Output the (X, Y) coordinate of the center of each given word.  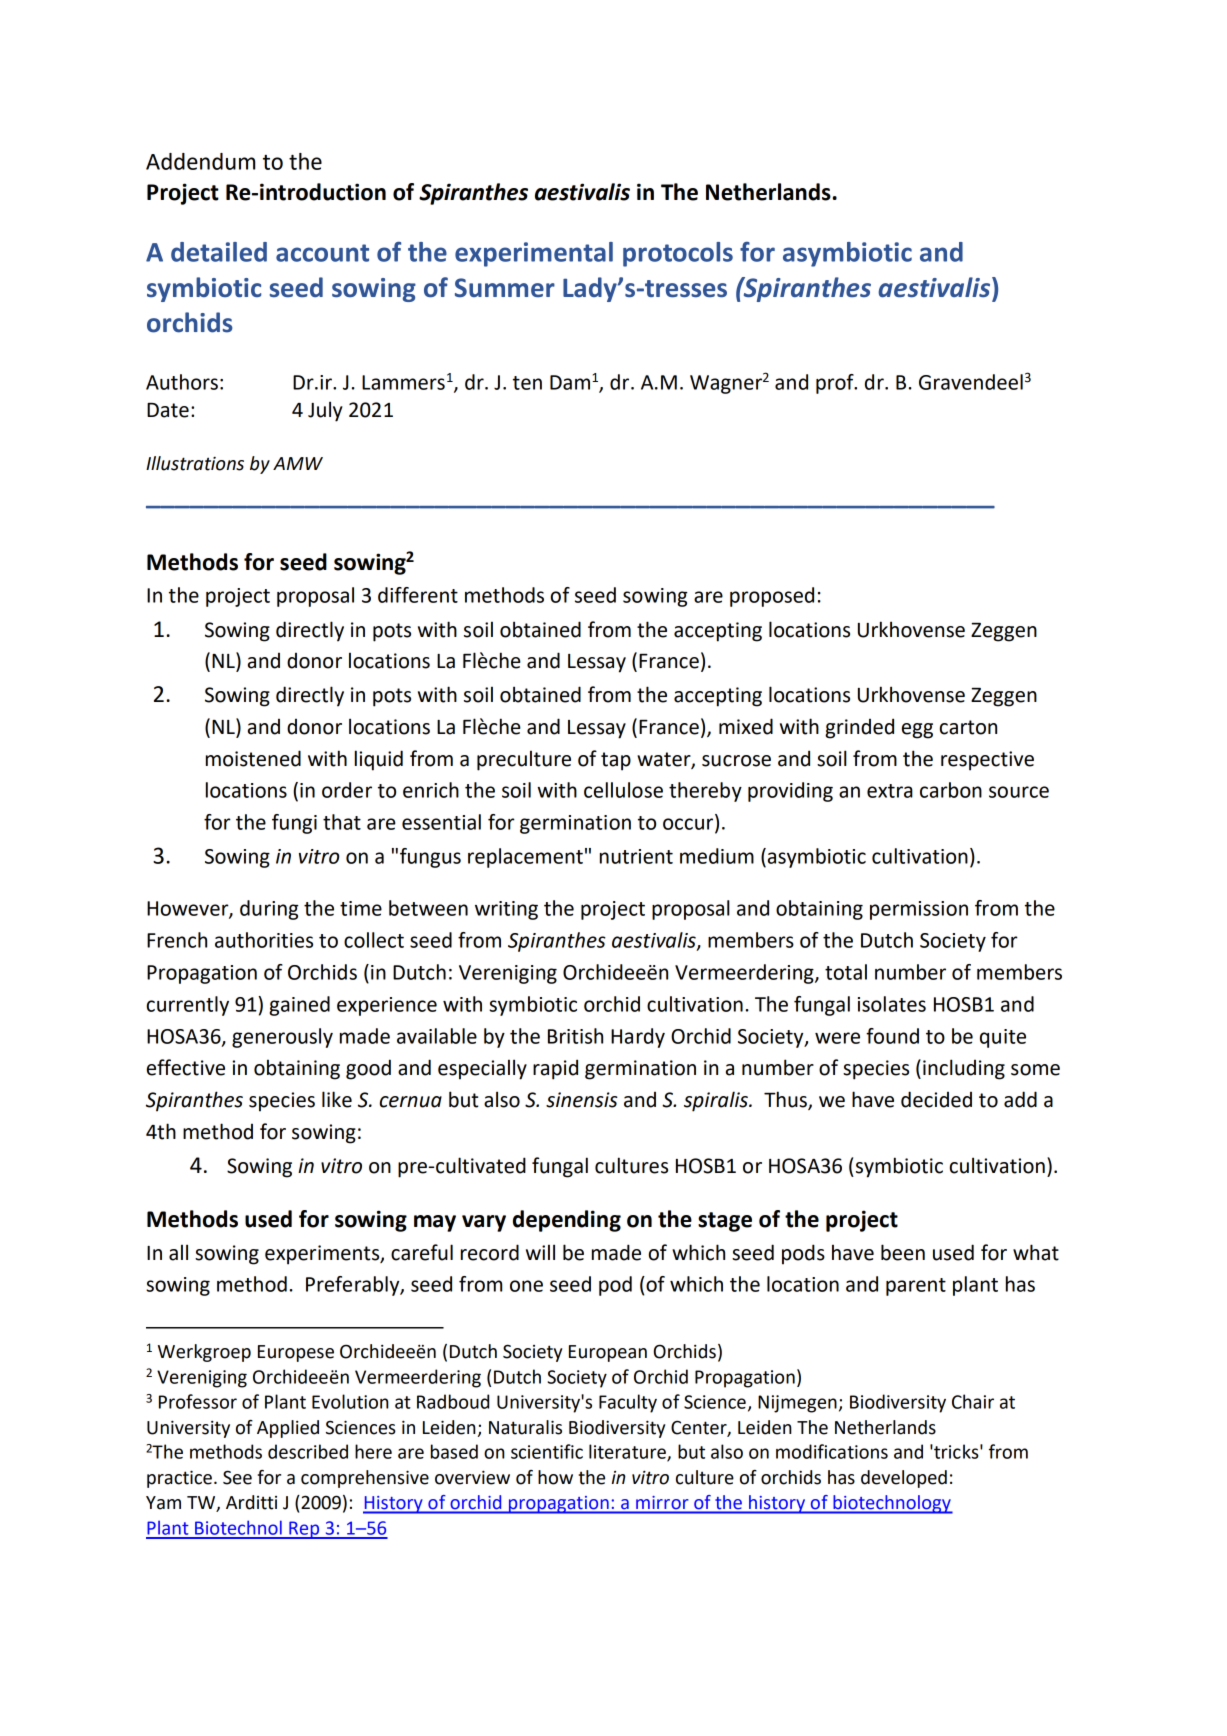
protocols (678, 254)
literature (628, 1452)
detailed (219, 252)
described (308, 1451)
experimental (534, 254)
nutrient (636, 856)
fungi (294, 824)
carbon (951, 790)
